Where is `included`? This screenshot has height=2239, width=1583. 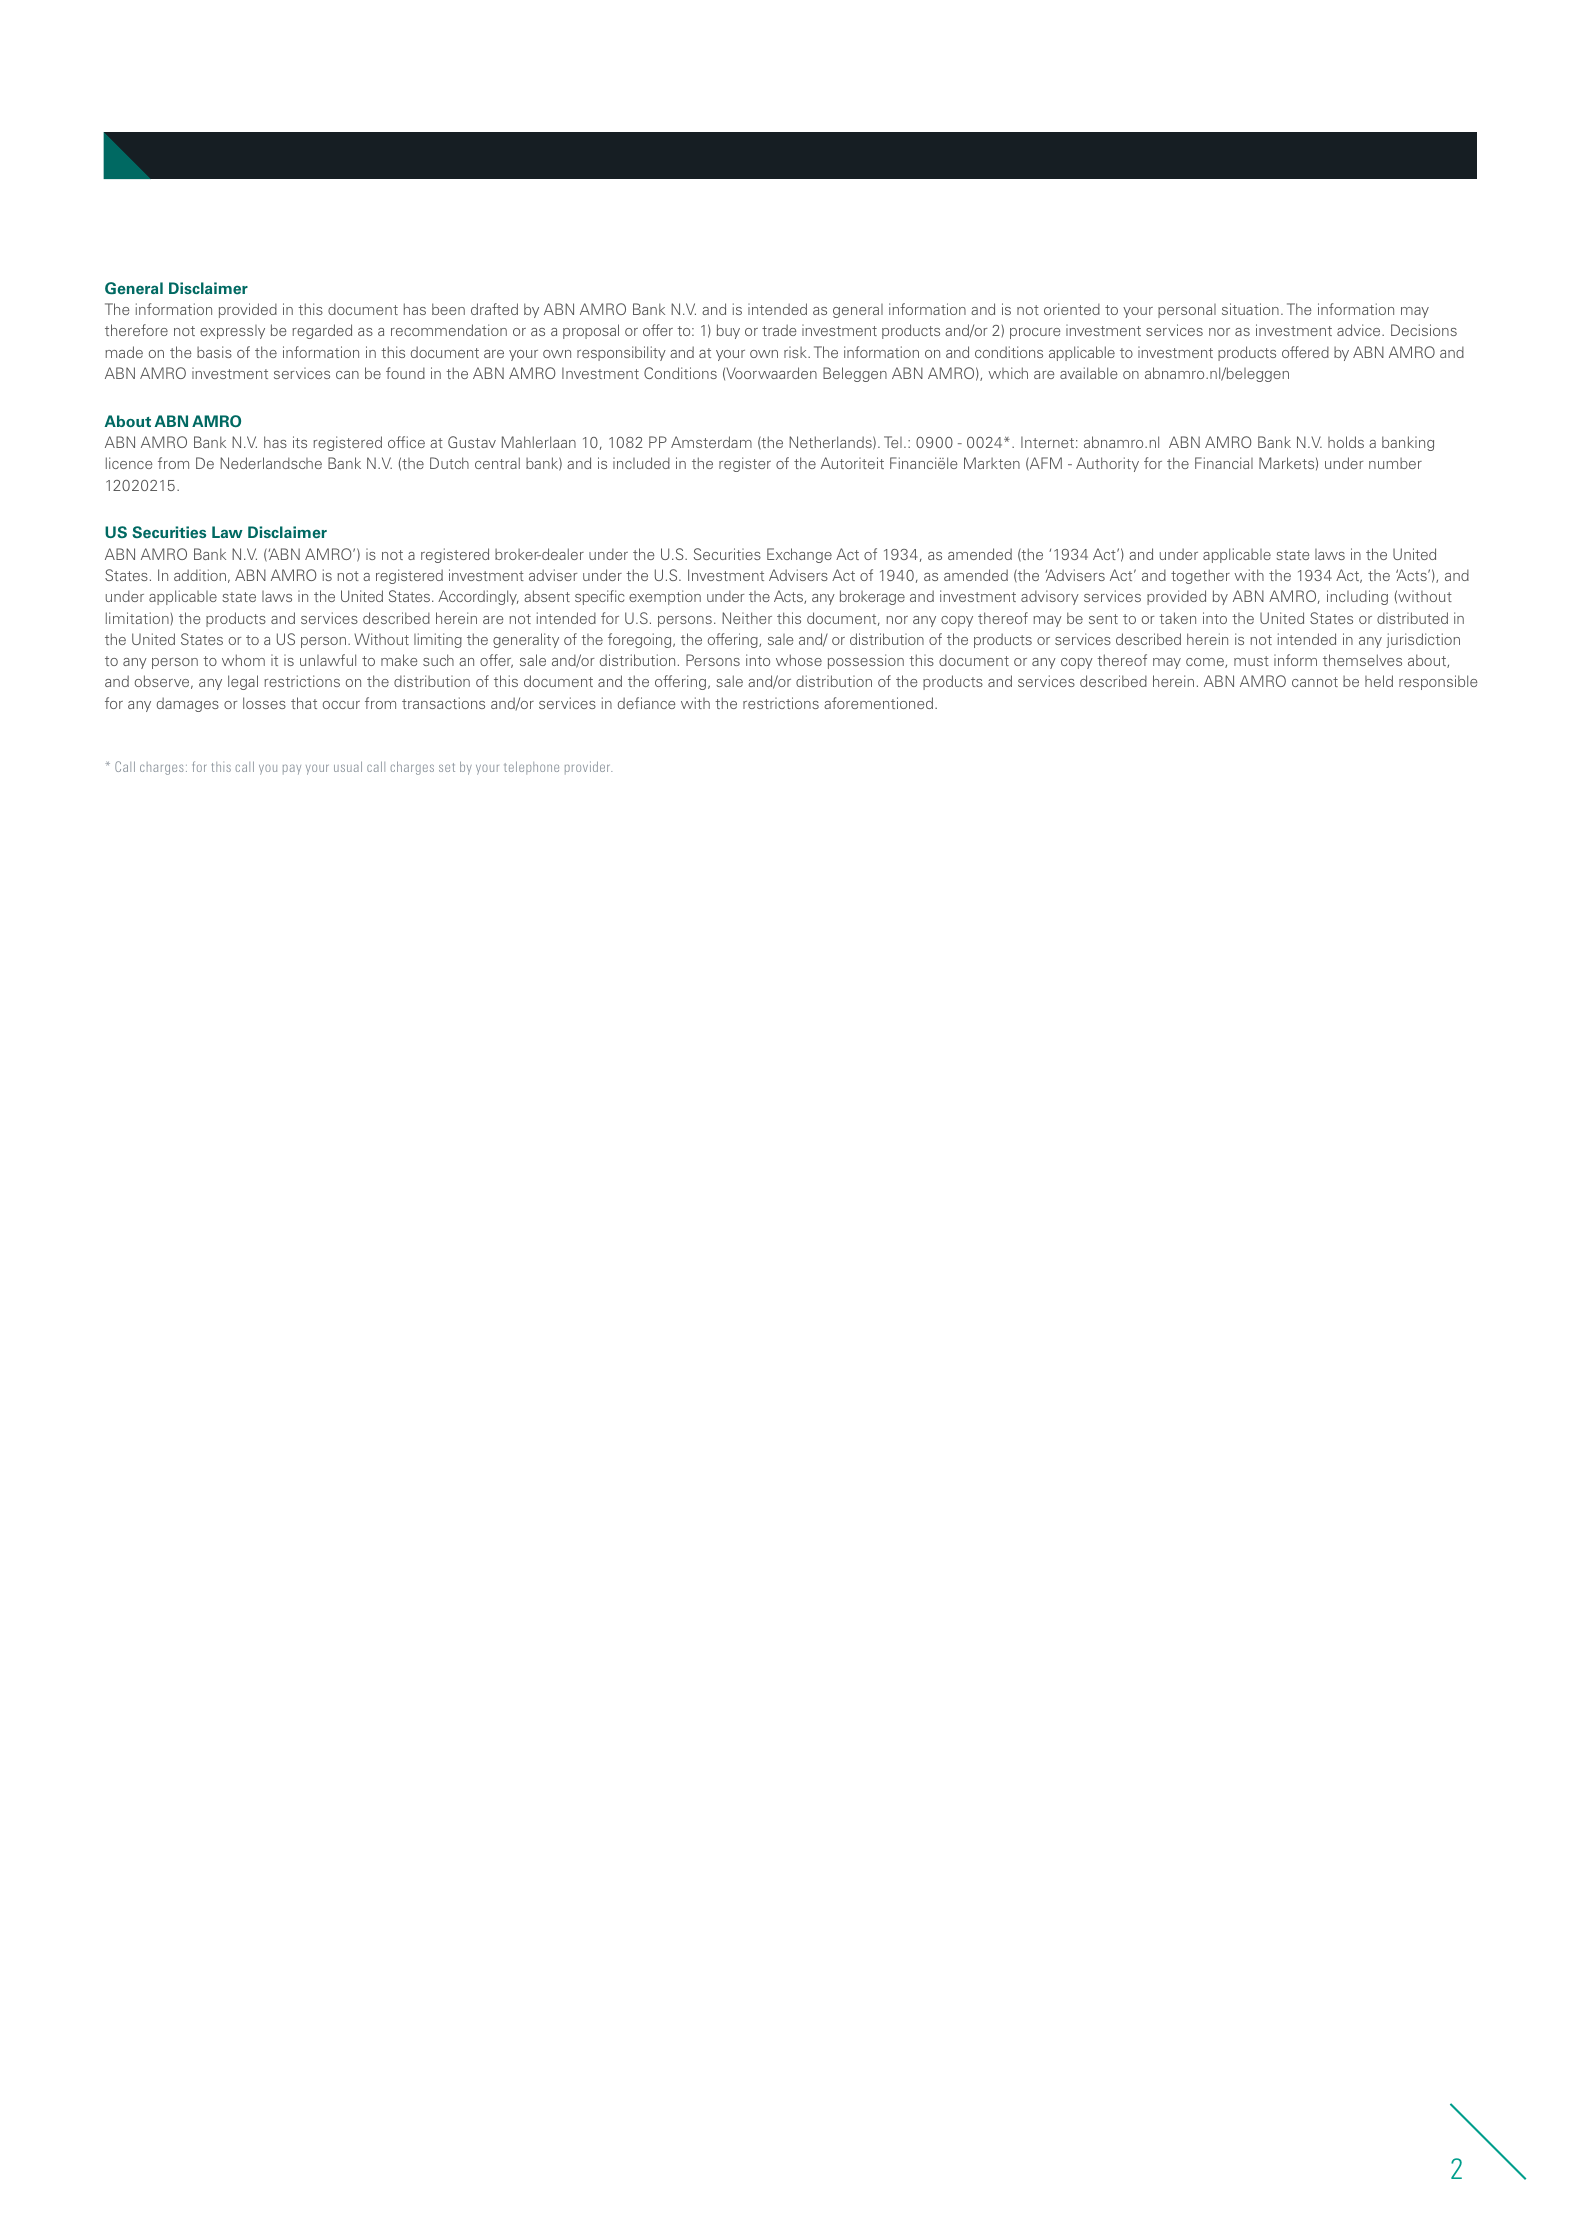
included is located at coordinates (641, 463).
